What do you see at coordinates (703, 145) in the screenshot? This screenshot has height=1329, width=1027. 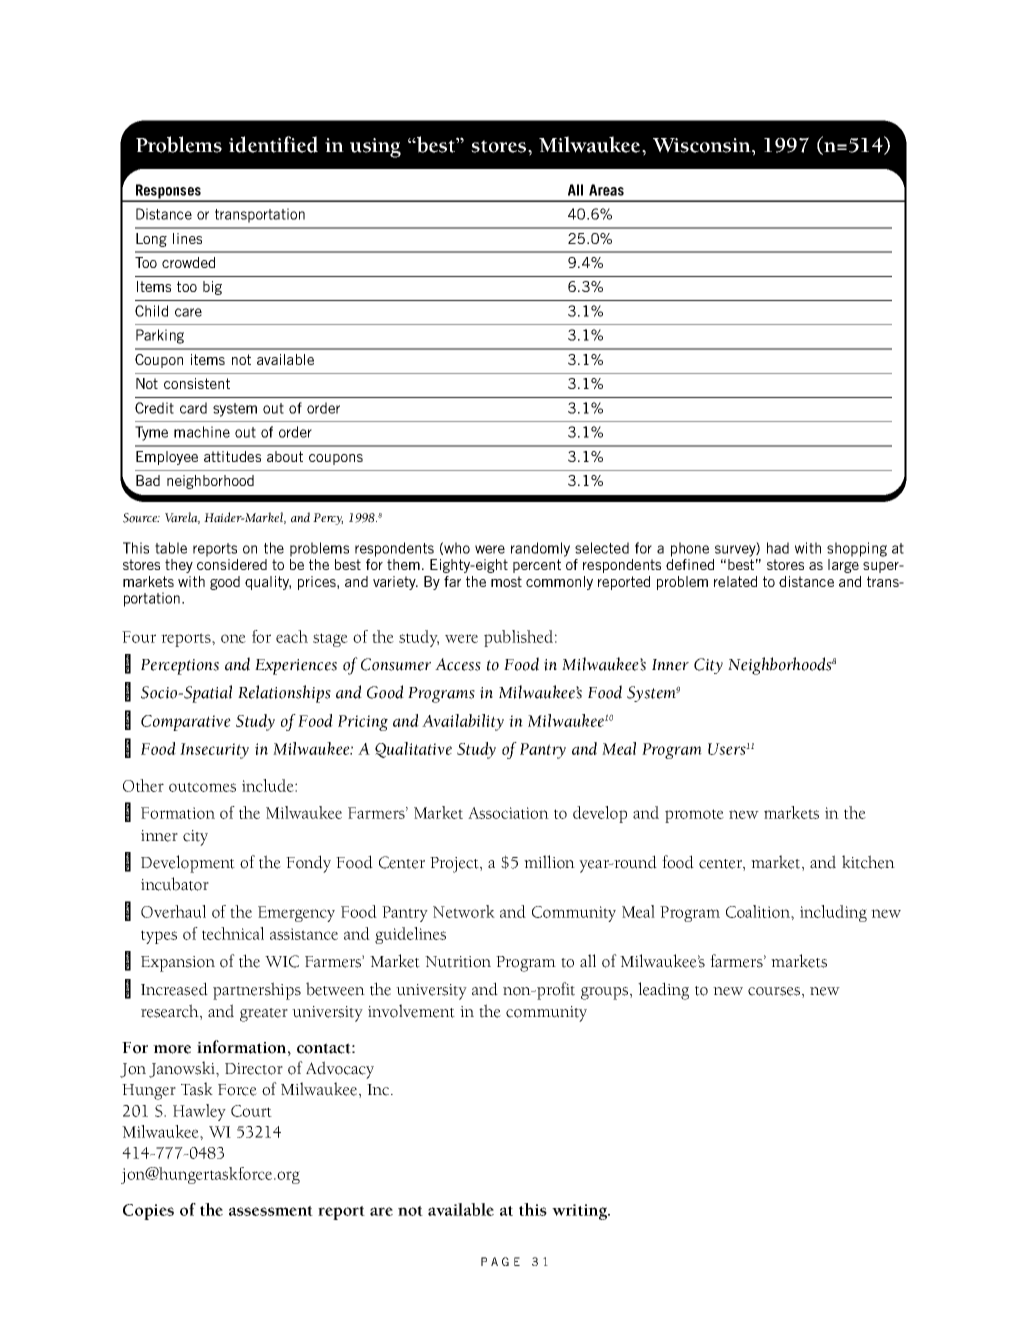 I see `Wisconsin` at bounding box center [703, 145].
